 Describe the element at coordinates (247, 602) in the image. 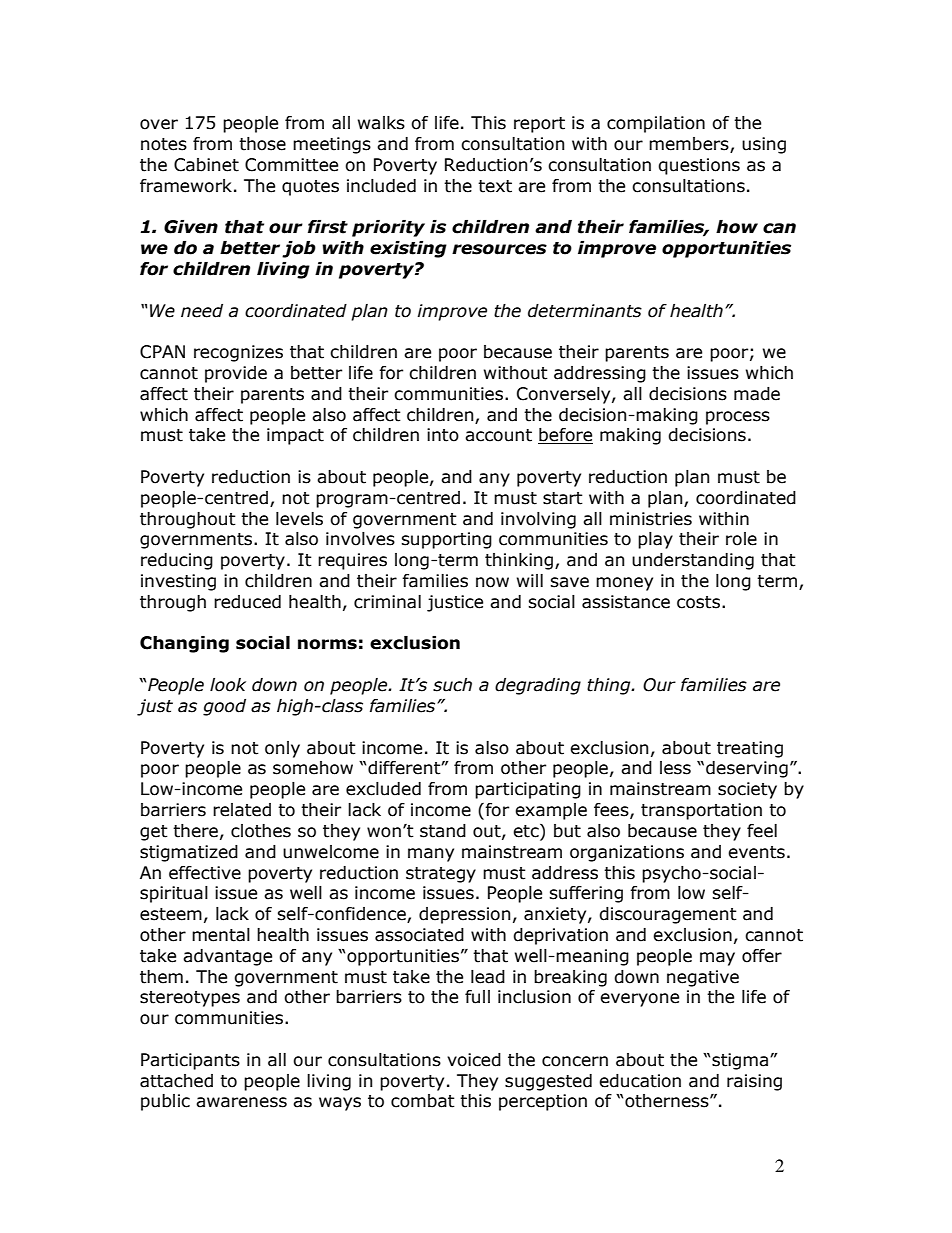

I see `reduced` at that location.
